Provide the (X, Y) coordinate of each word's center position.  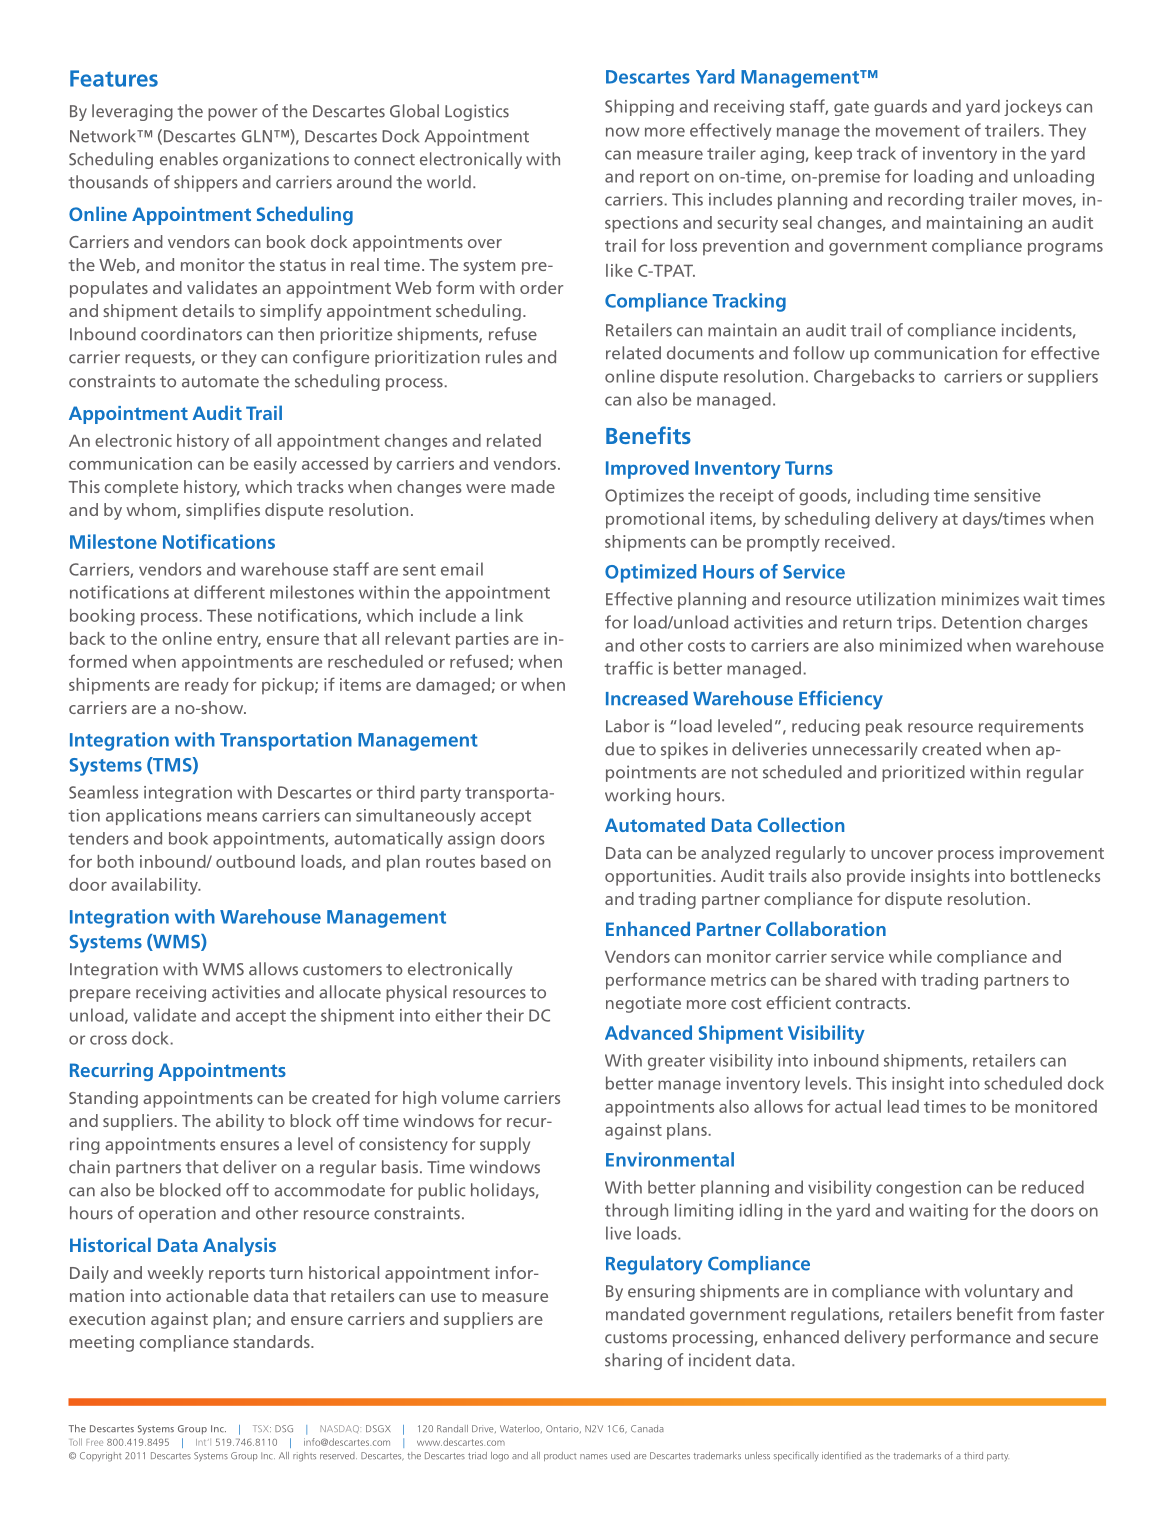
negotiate (643, 1004)
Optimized (650, 573)
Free (94, 1442)
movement (918, 131)
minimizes (980, 599)
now (622, 132)
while (910, 956)
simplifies (223, 511)
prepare (100, 995)
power (232, 114)
